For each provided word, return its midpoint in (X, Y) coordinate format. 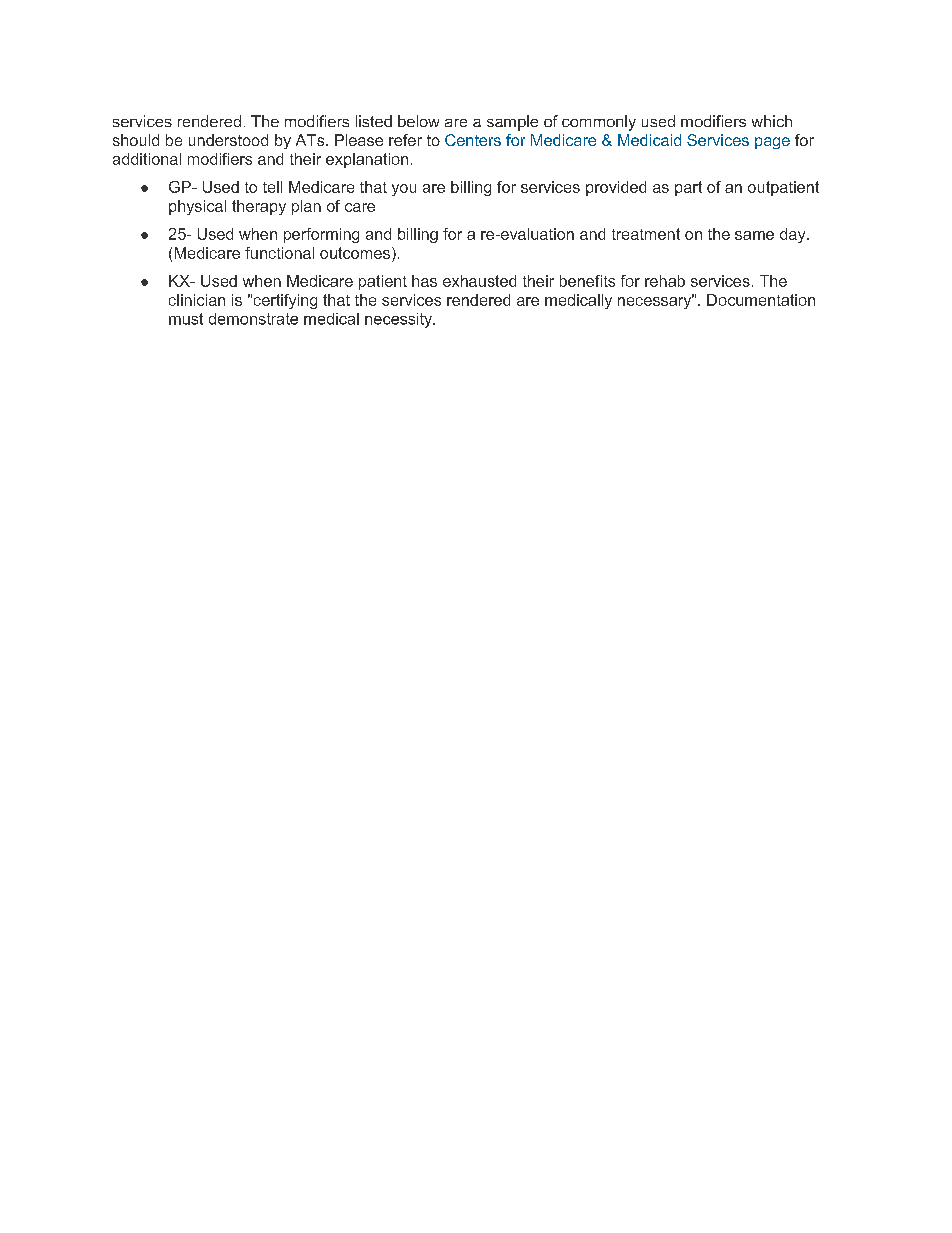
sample (512, 123)
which (772, 121)
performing (321, 235)
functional (279, 253)
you (404, 190)
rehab (665, 281)
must (186, 319)
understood (228, 140)
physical (197, 207)
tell (272, 187)
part (688, 188)
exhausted (479, 281)
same (754, 235)
